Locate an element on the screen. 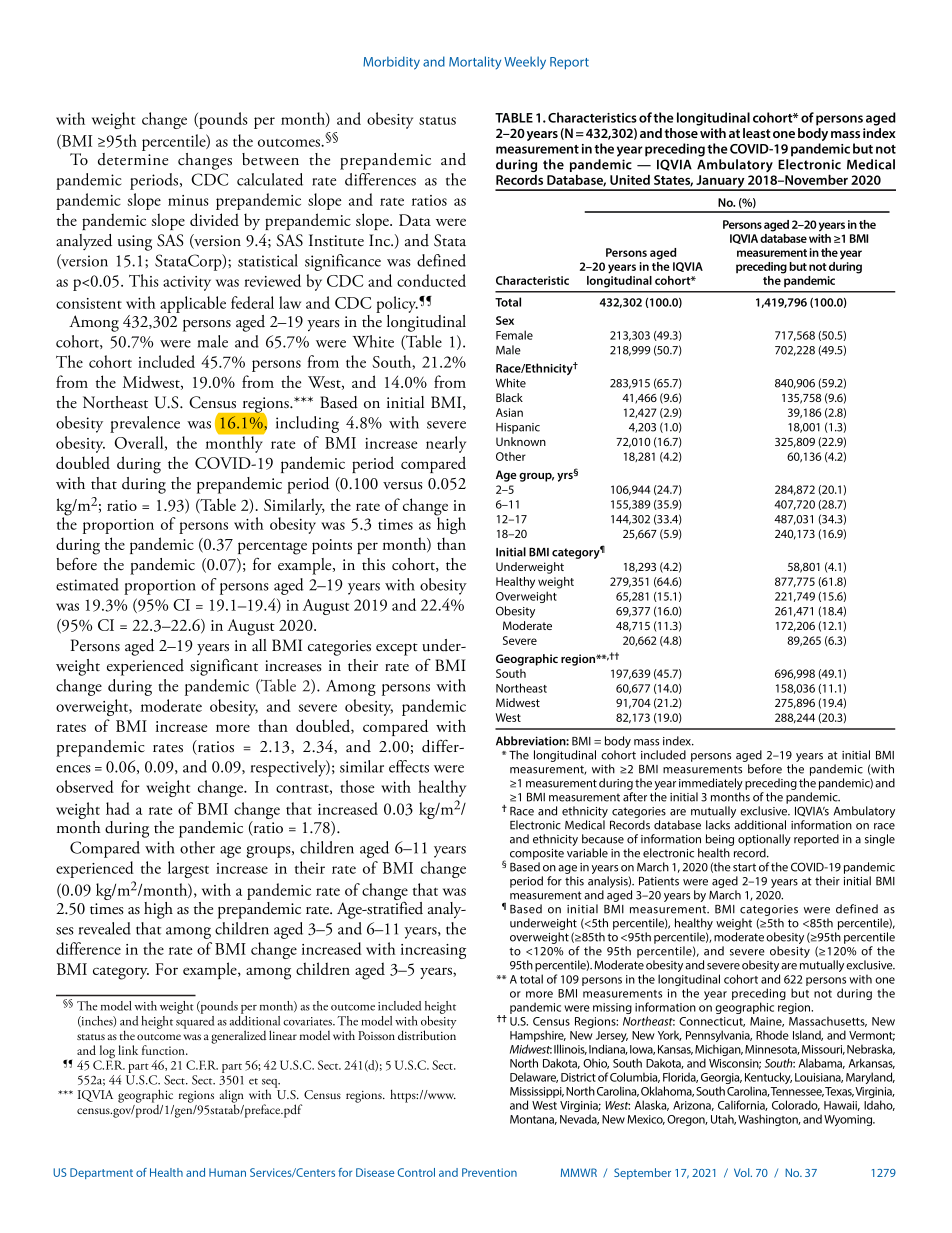 The height and width of the screenshot is (1233, 952). determine is located at coordinates (133, 159).
